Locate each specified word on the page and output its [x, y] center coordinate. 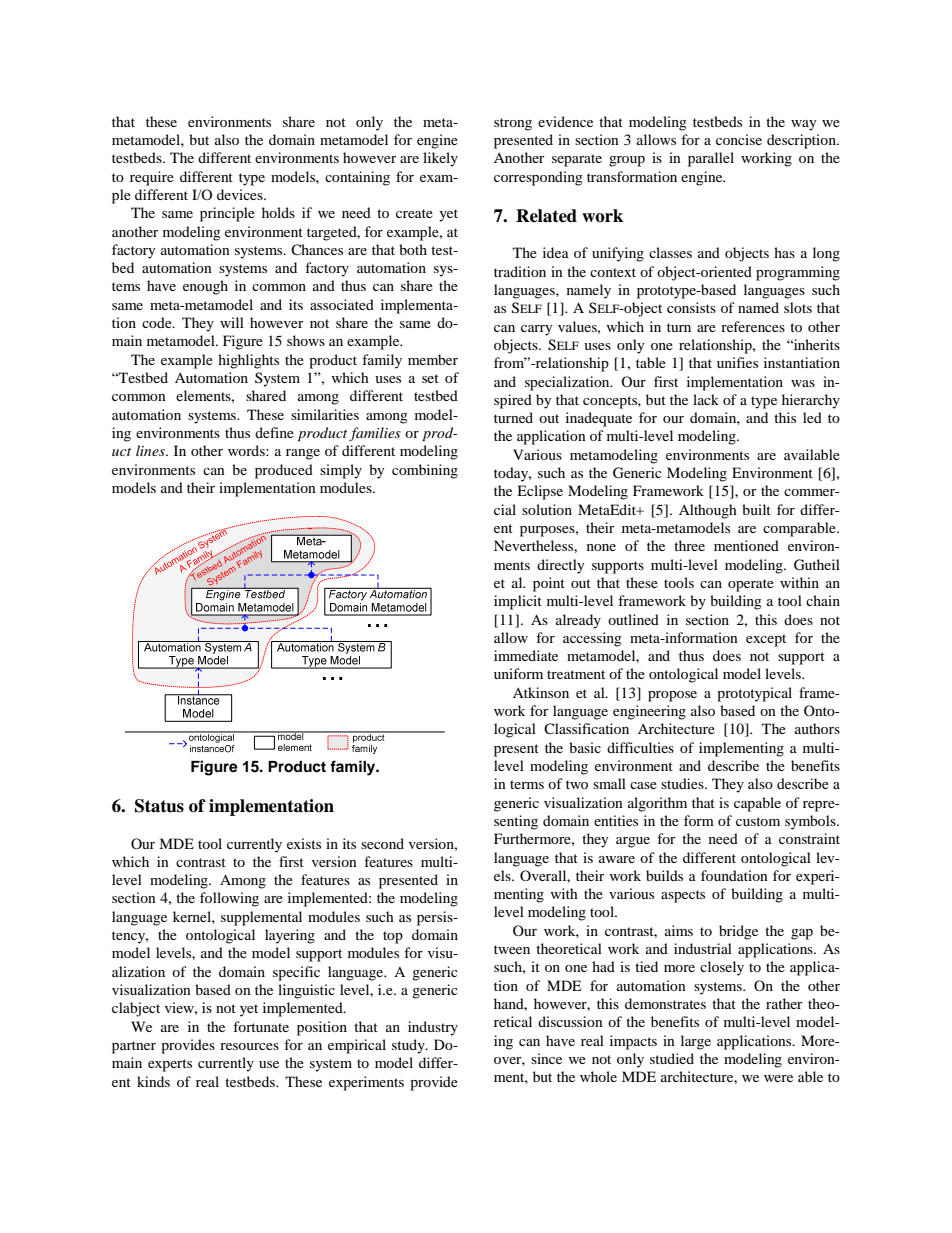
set [430, 378]
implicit [518, 602]
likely [440, 159]
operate [751, 585]
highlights [248, 361]
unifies [737, 362]
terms [527, 784]
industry [433, 1028]
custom [758, 821]
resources [249, 1046]
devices [241, 194]
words [247, 450]
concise [739, 139]
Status [159, 806]
